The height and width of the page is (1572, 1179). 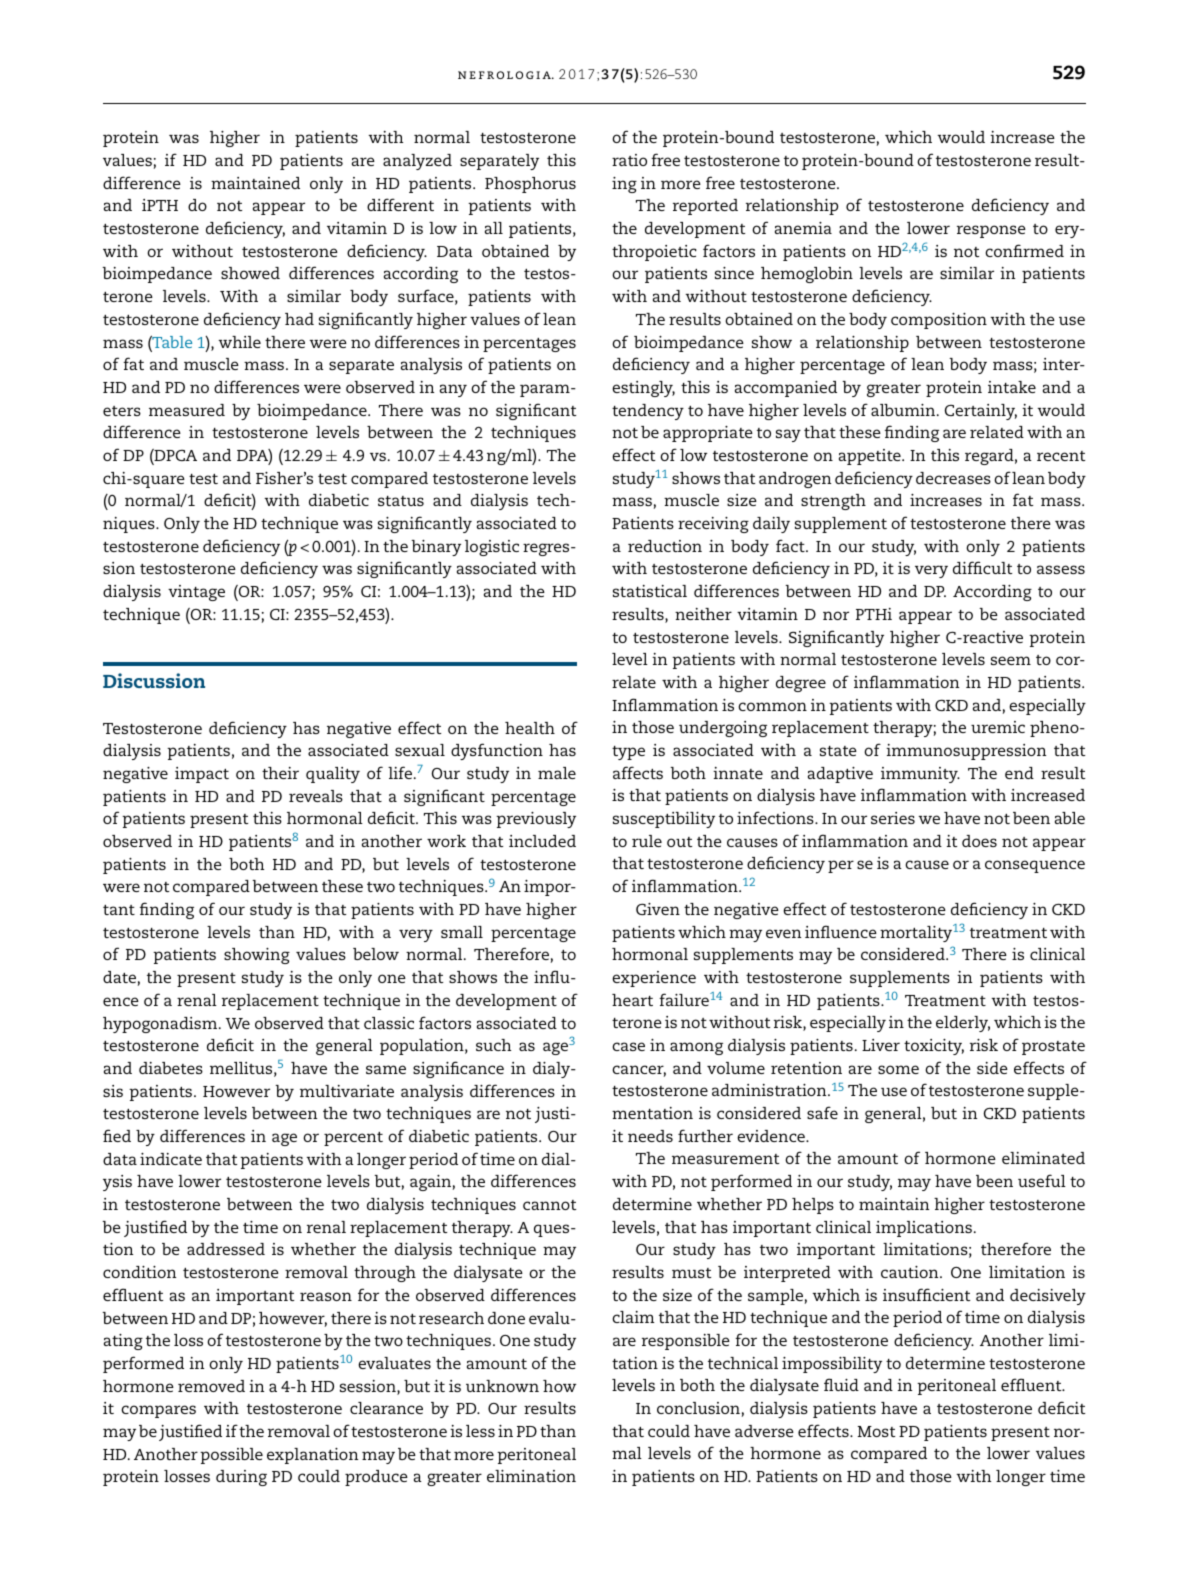 I want to click on unknown, so click(x=502, y=1386).
